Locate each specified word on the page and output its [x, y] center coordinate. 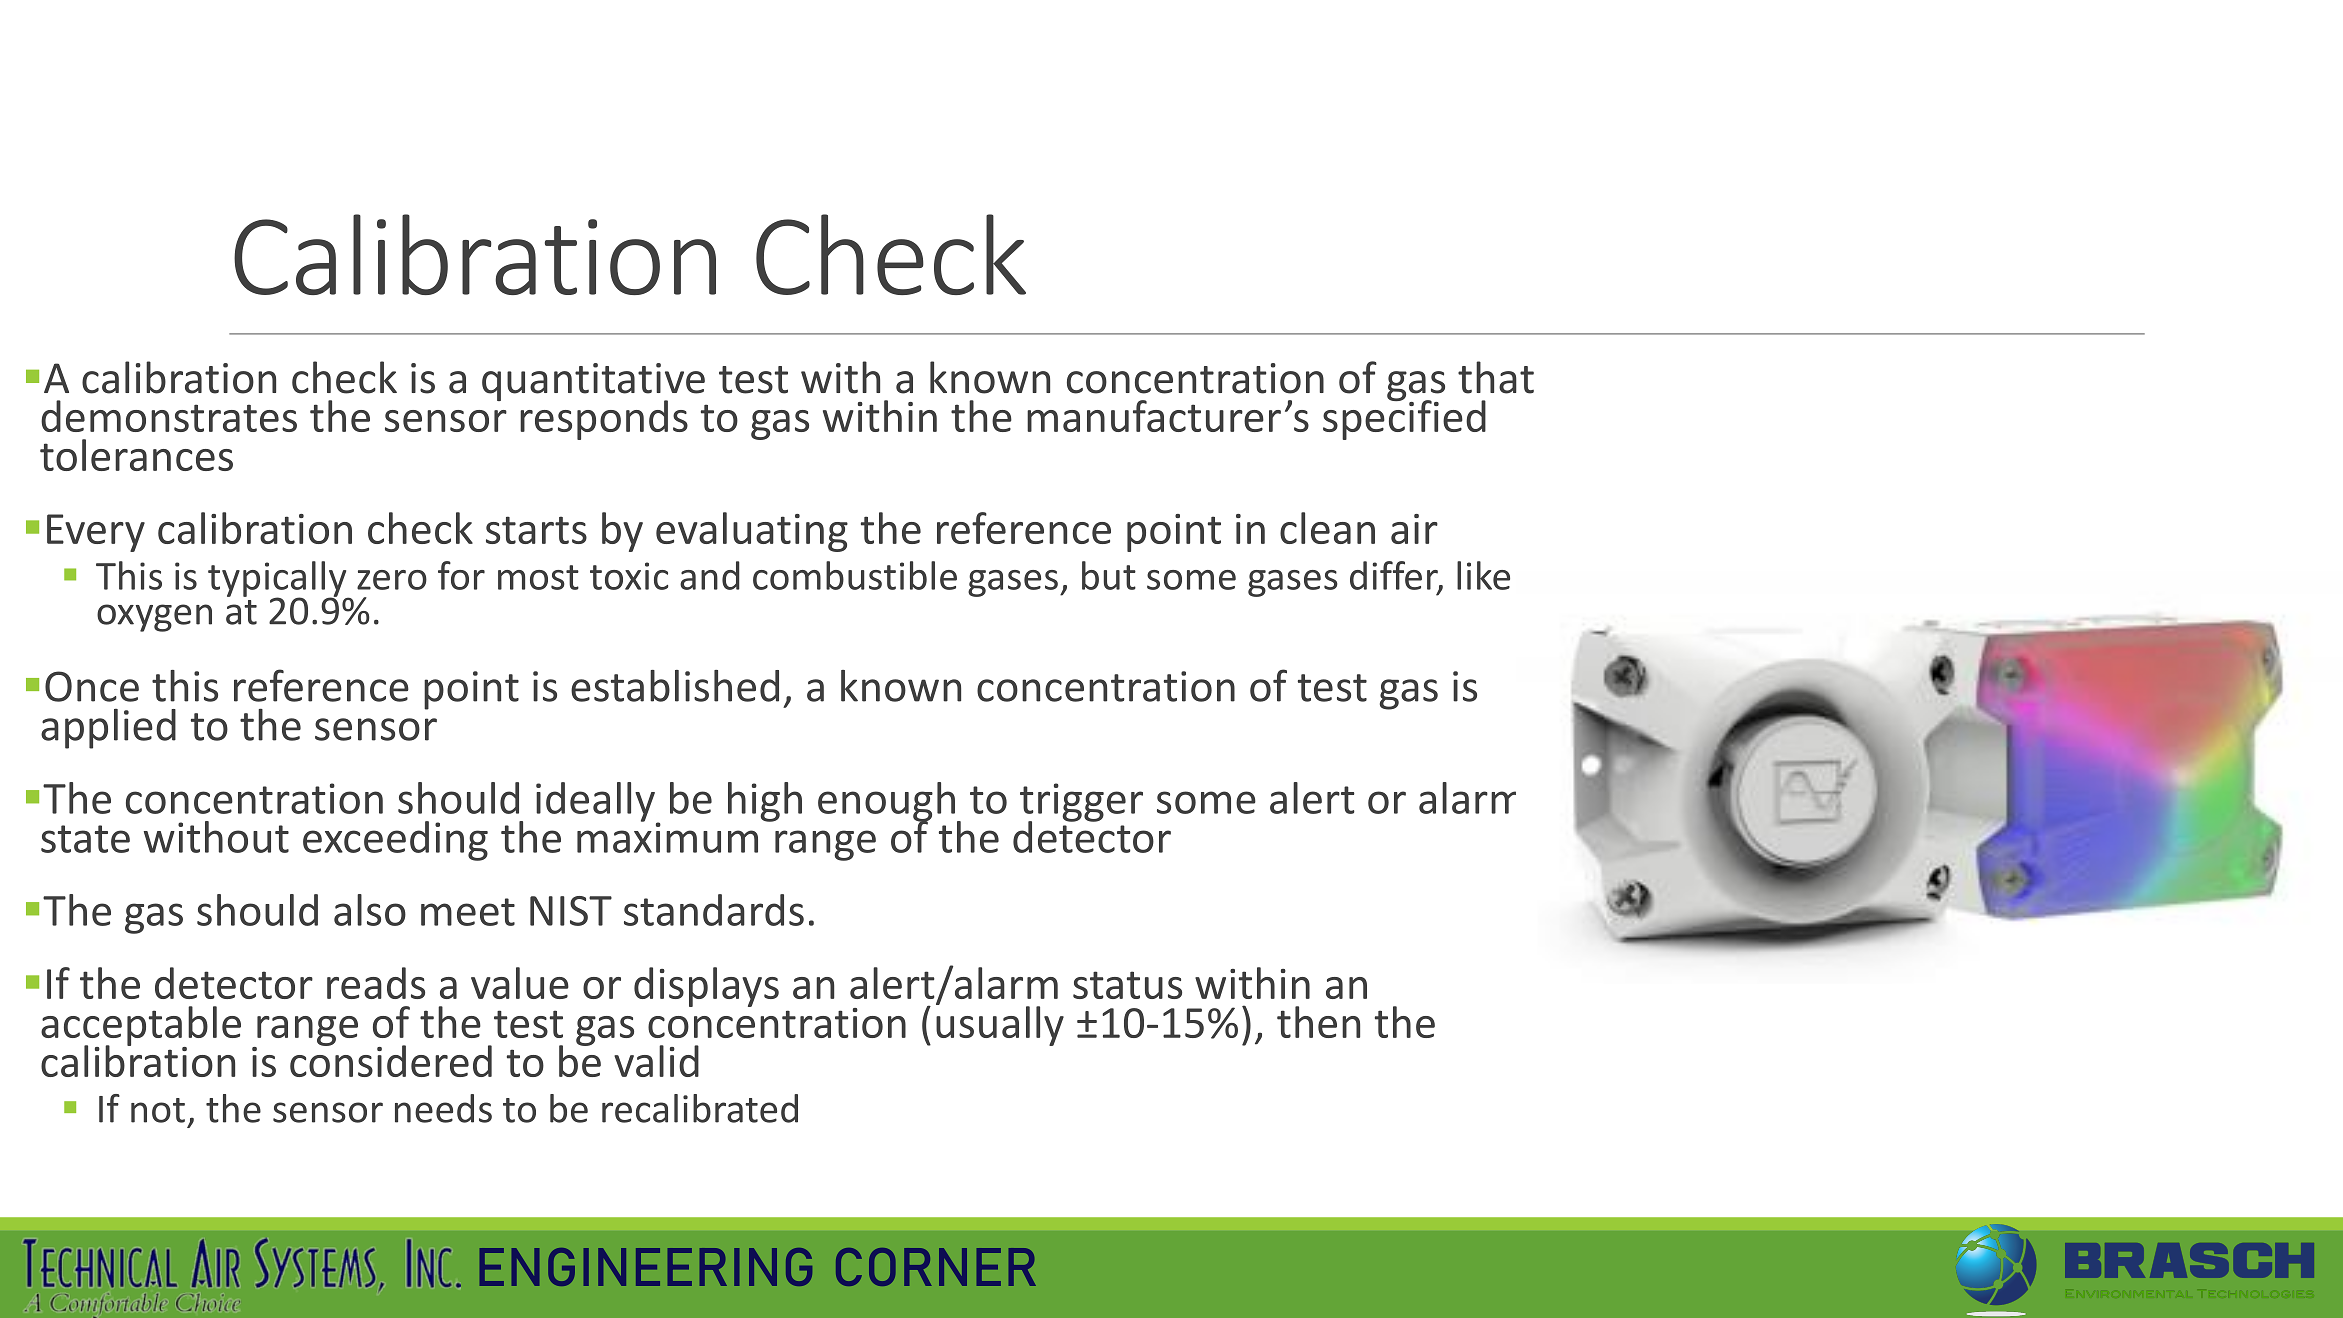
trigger [1081, 803]
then [1318, 1022]
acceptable [141, 1027]
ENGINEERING [646, 1267]
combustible [855, 575]
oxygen [154, 618]
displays [706, 987]
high [765, 802]
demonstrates [169, 416]
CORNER [936, 1267]
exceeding [395, 841]
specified [1404, 418]
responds [604, 420]
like [1483, 575]
